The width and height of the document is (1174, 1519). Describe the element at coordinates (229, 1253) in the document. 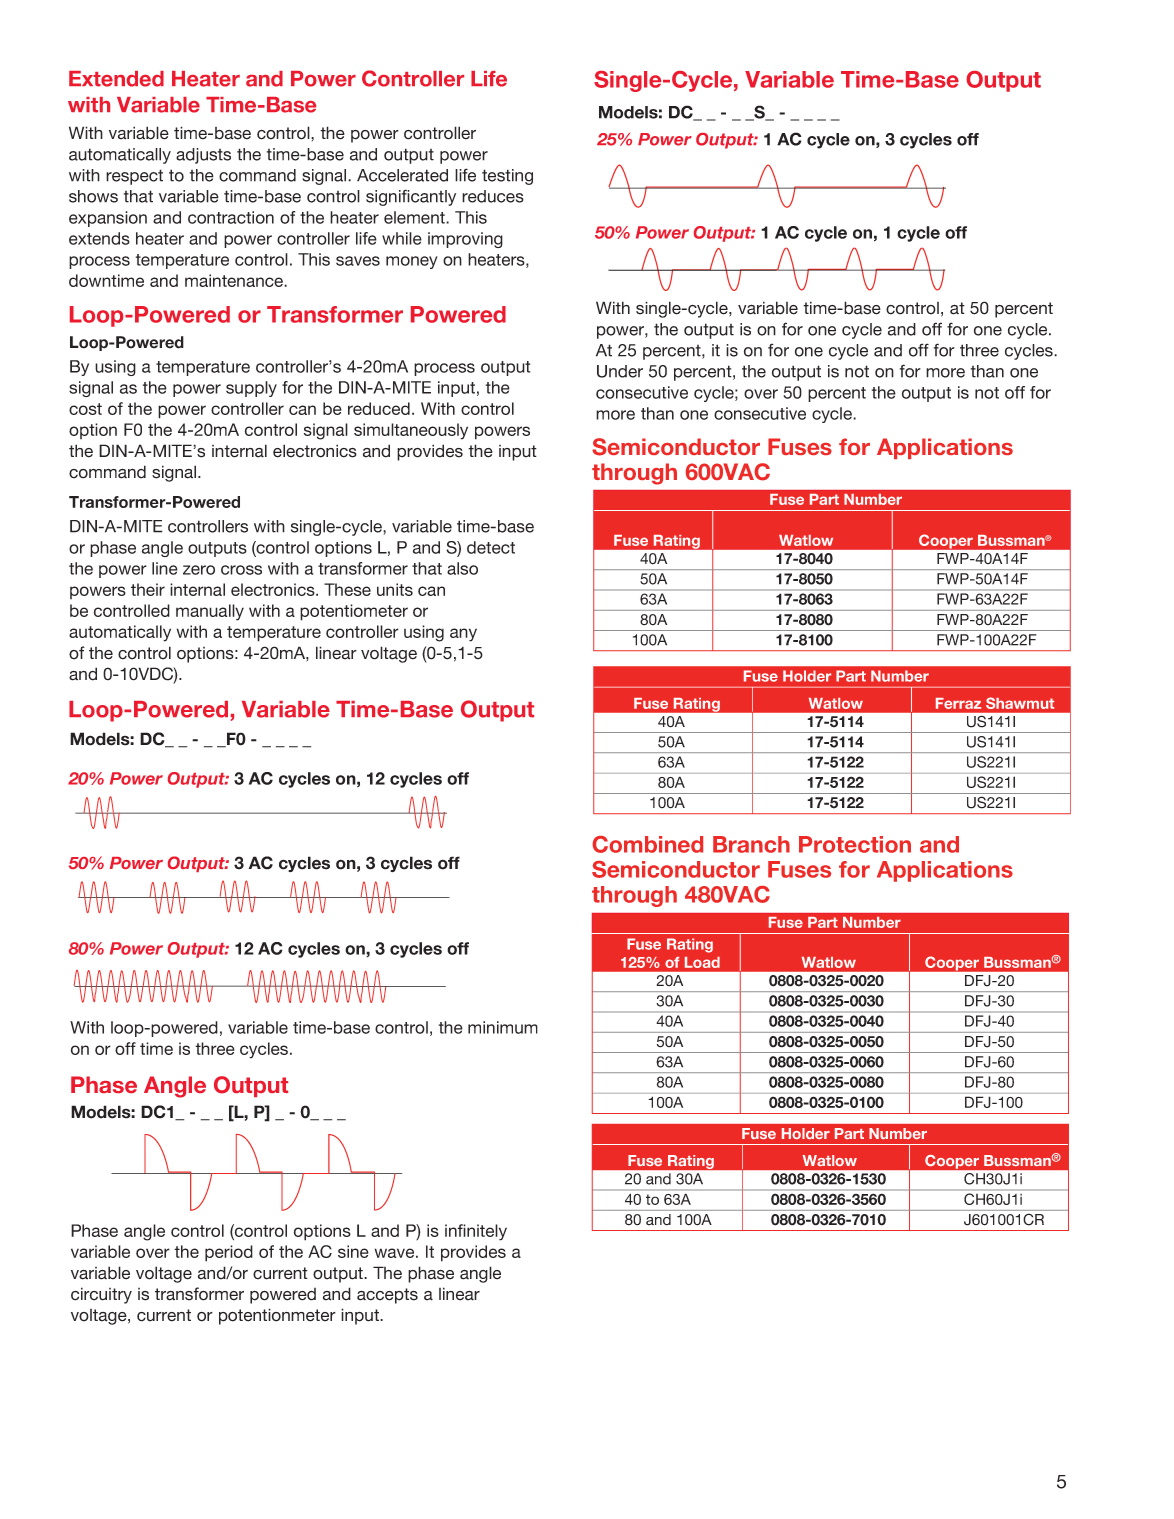

I see `period` at that location.
